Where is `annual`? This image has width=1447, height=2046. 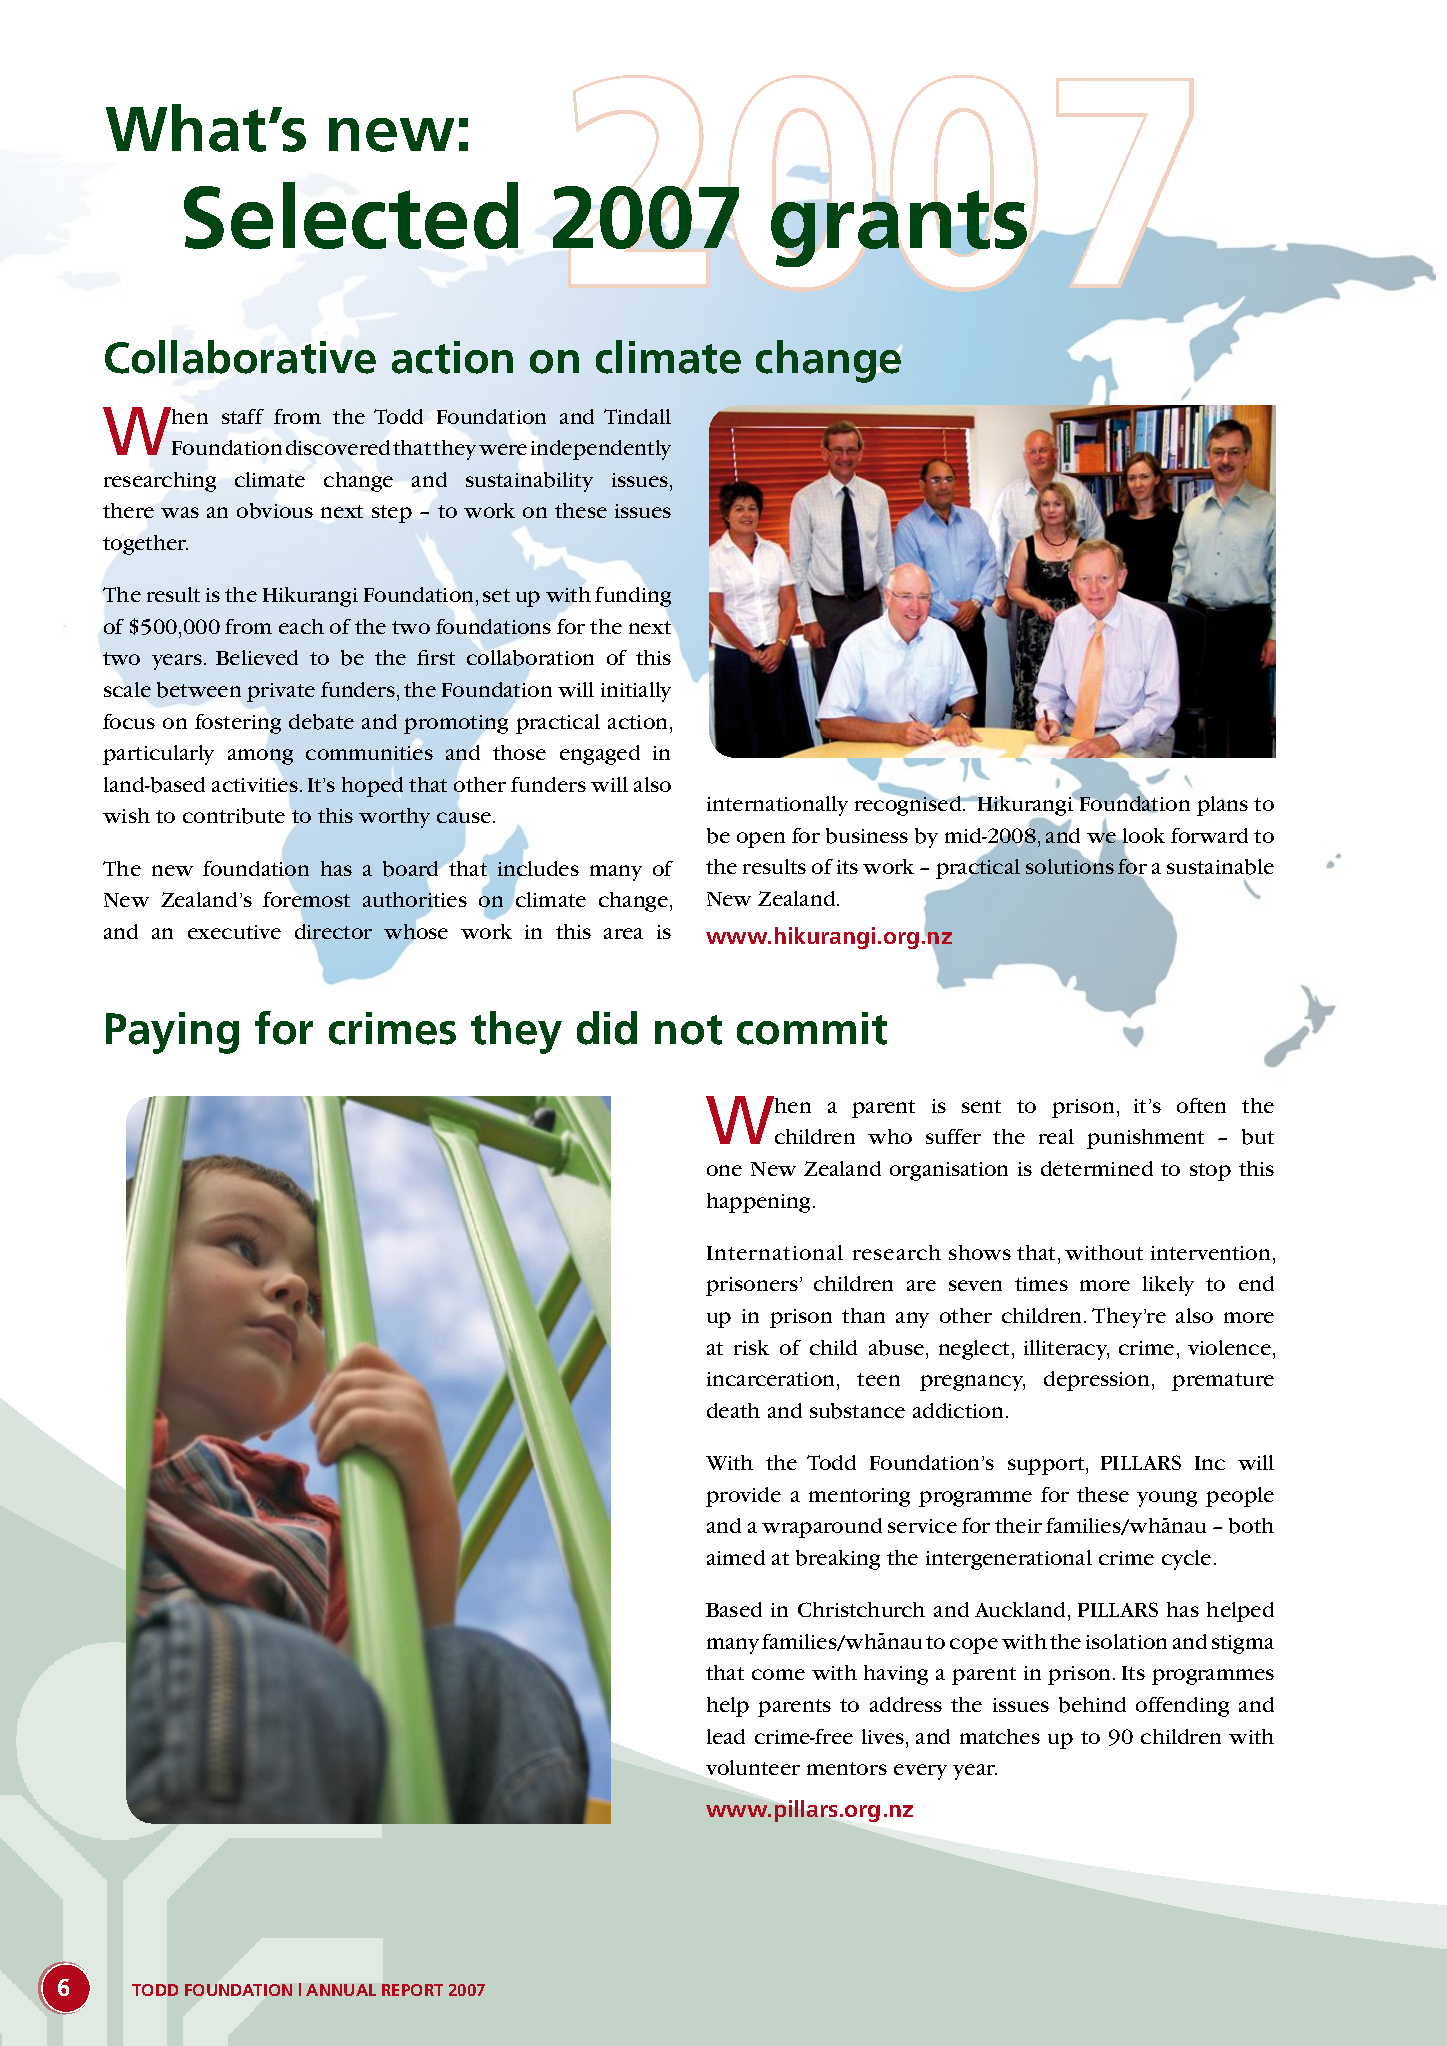 annual is located at coordinates (341, 1990).
